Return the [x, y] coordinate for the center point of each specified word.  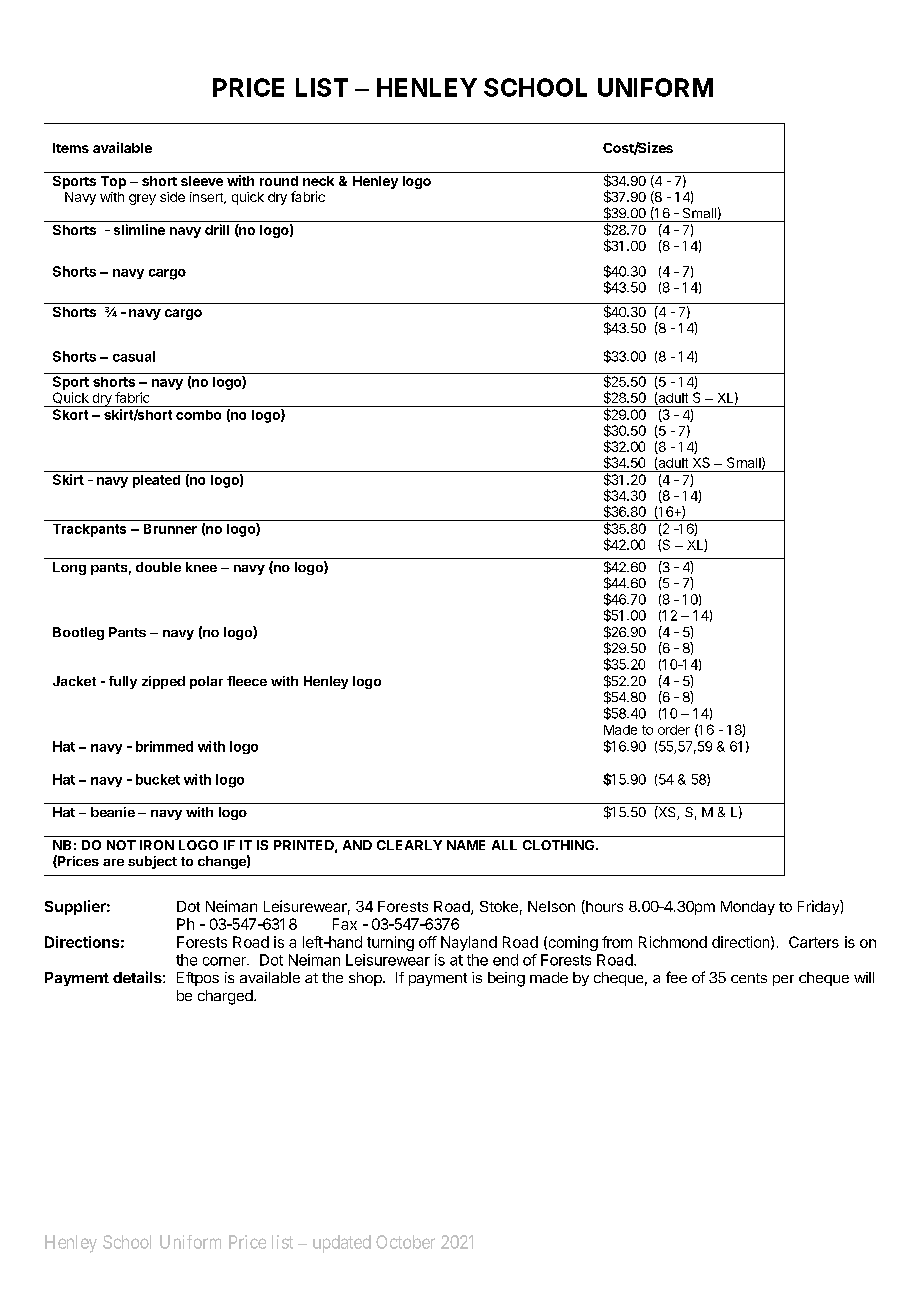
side [172, 197]
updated [342, 1244]
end [505, 960]
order [674, 730]
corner [225, 961]
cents [749, 978]
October [405, 1242]
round [279, 181]
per [783, 980]
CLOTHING [560, 845]
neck [318, 181]
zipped [163, 682]
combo [198, 415]
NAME [466, 845]
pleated [156, 481]
